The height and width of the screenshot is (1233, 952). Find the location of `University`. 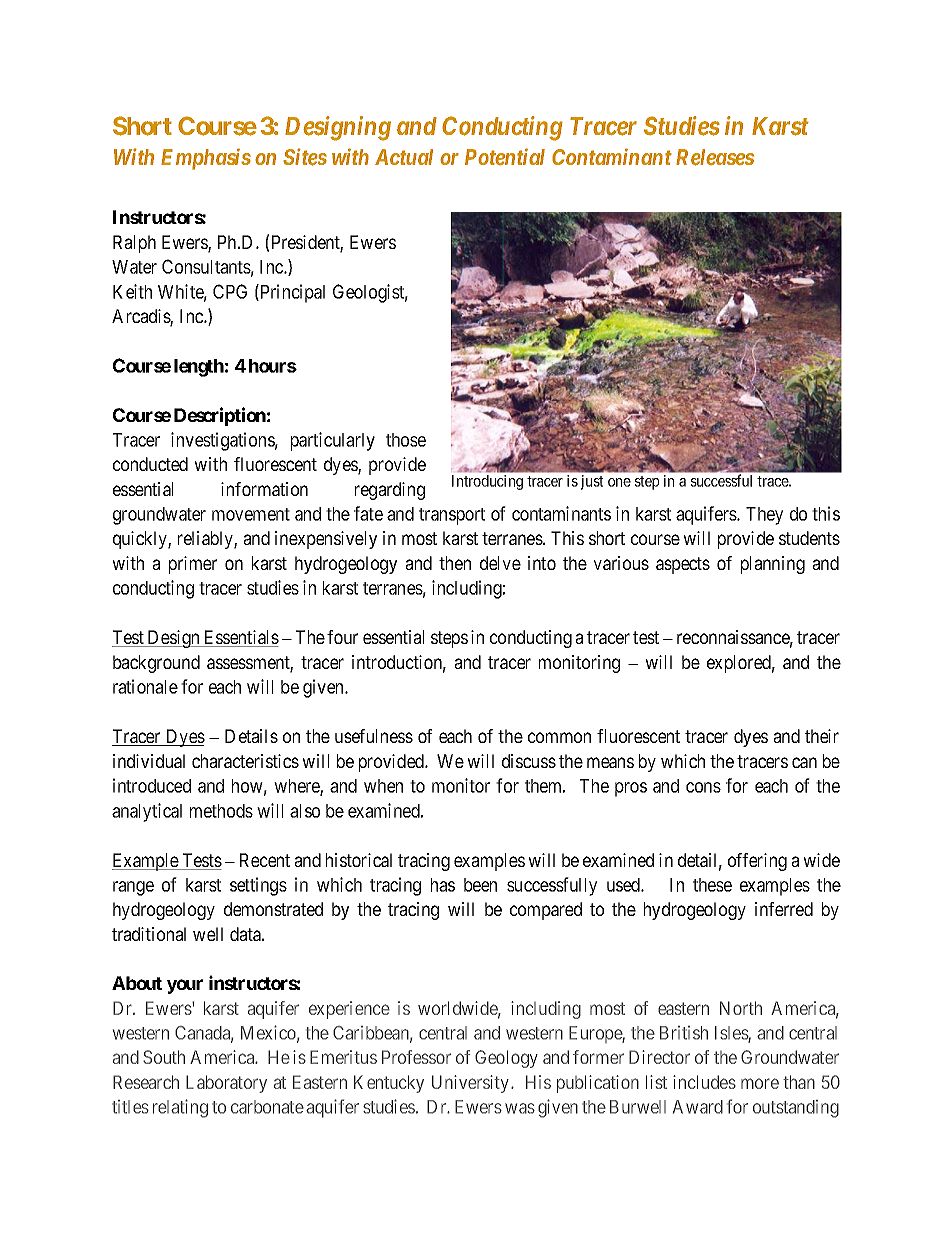

University is located at coordinates (472, 1084).
